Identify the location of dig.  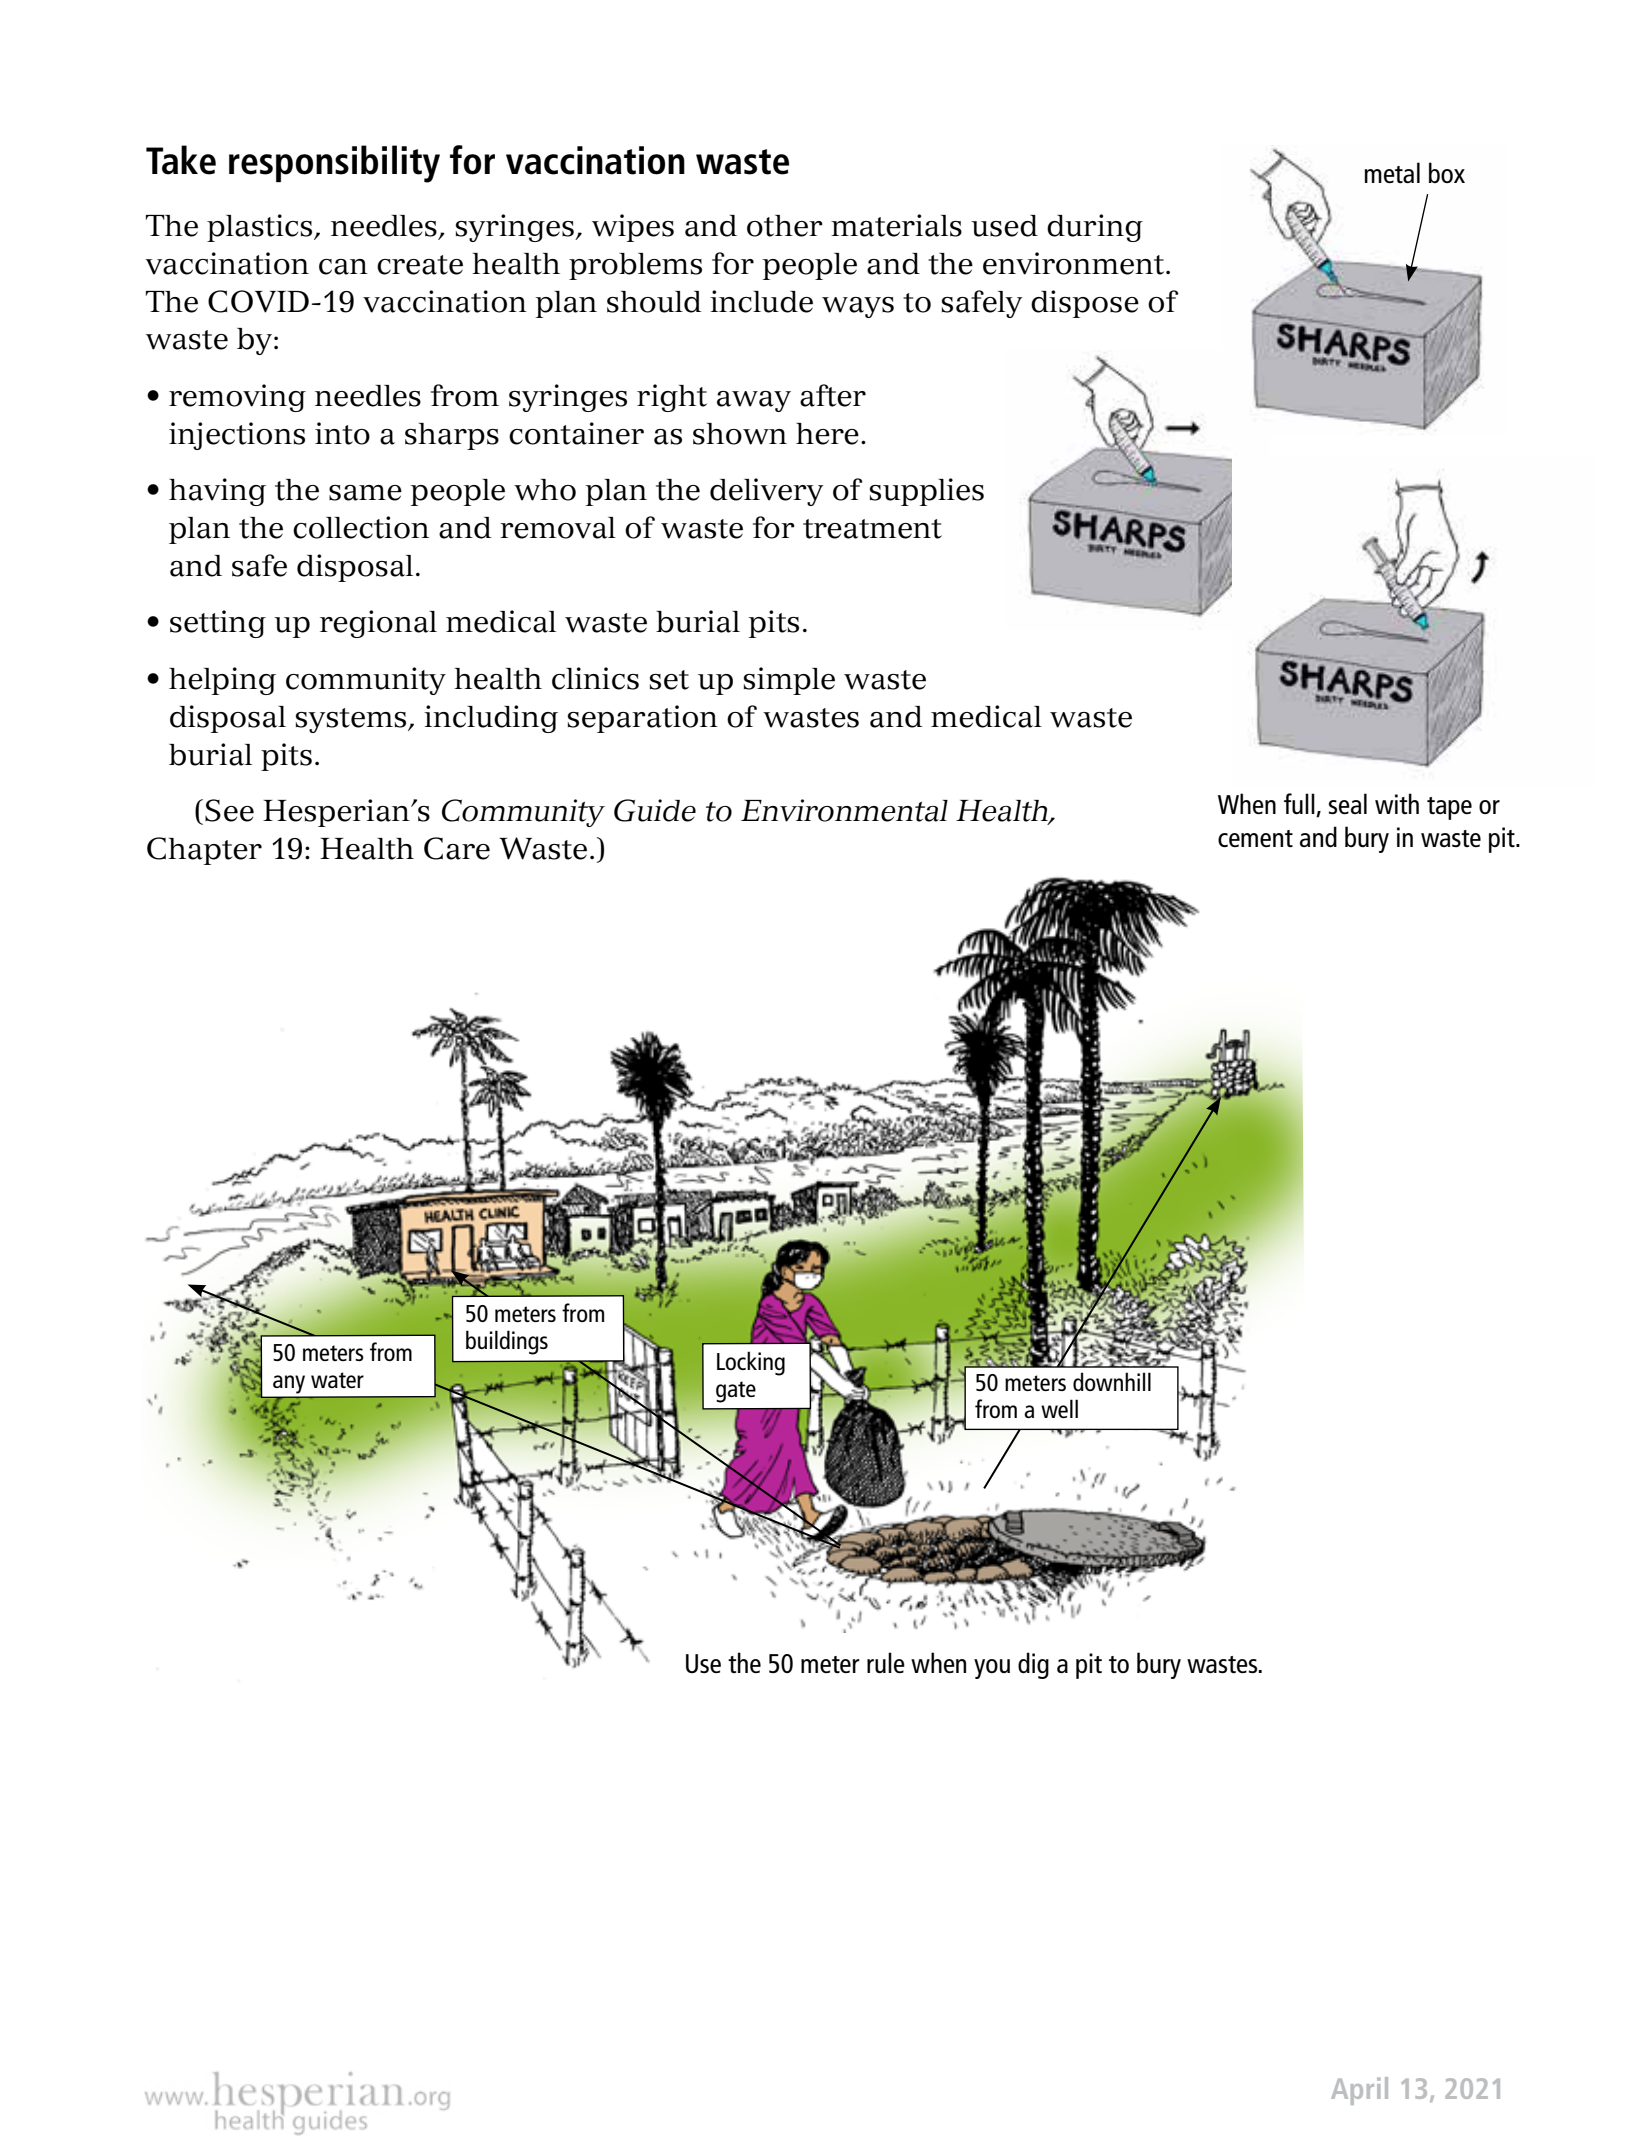
(1033, 1665).
